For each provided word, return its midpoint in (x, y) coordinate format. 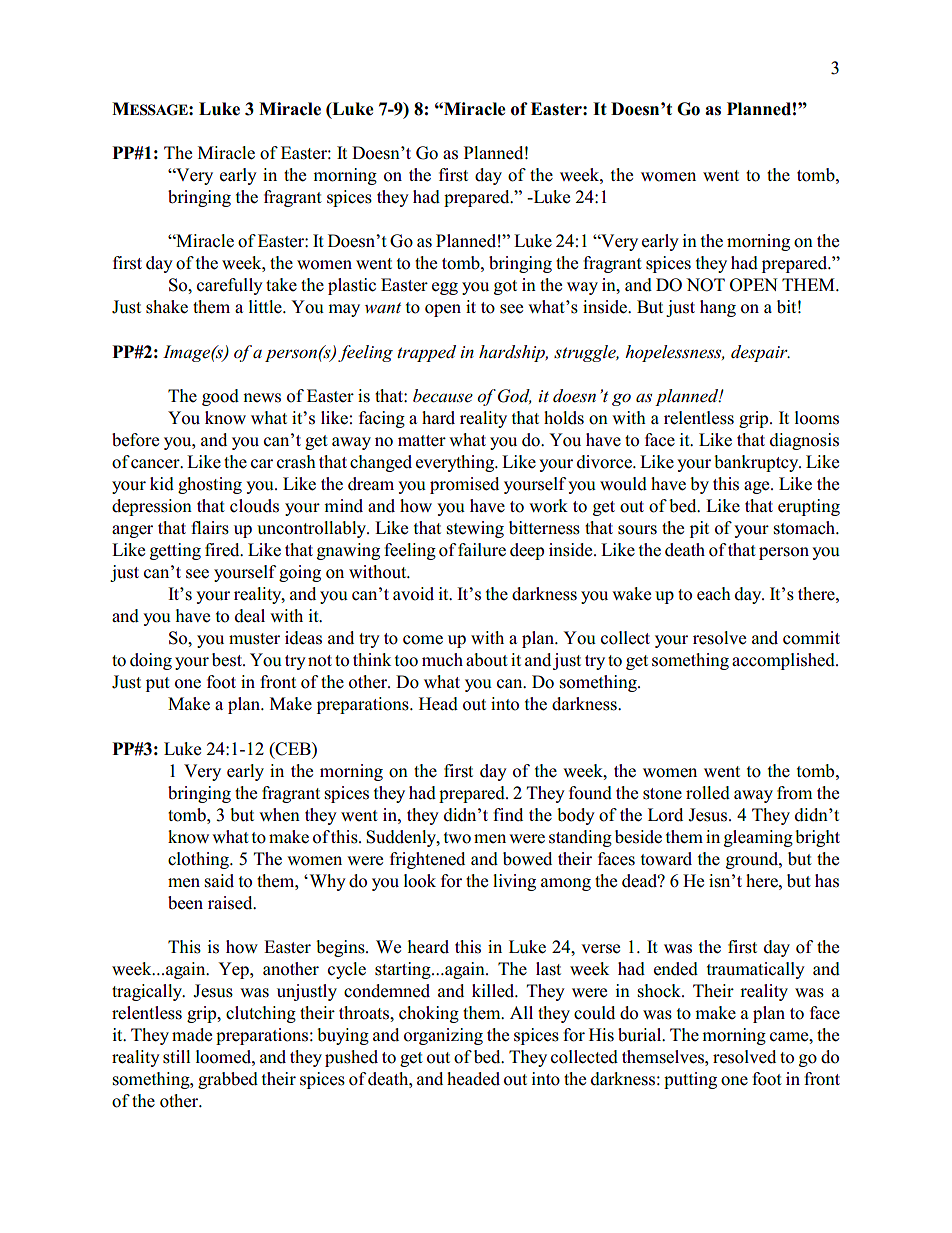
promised (464, 485)
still (177, 1057)
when (279, 815)
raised (231, 903)
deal (250, 616)
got (505, 287)
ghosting (210, 485)
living (514, 882)
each (714, 594)
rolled (708, 793)
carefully (230, 286)
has (827, 881)
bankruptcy (757, 463)
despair (760, 353)
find (508, 814)
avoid (413, 594)
